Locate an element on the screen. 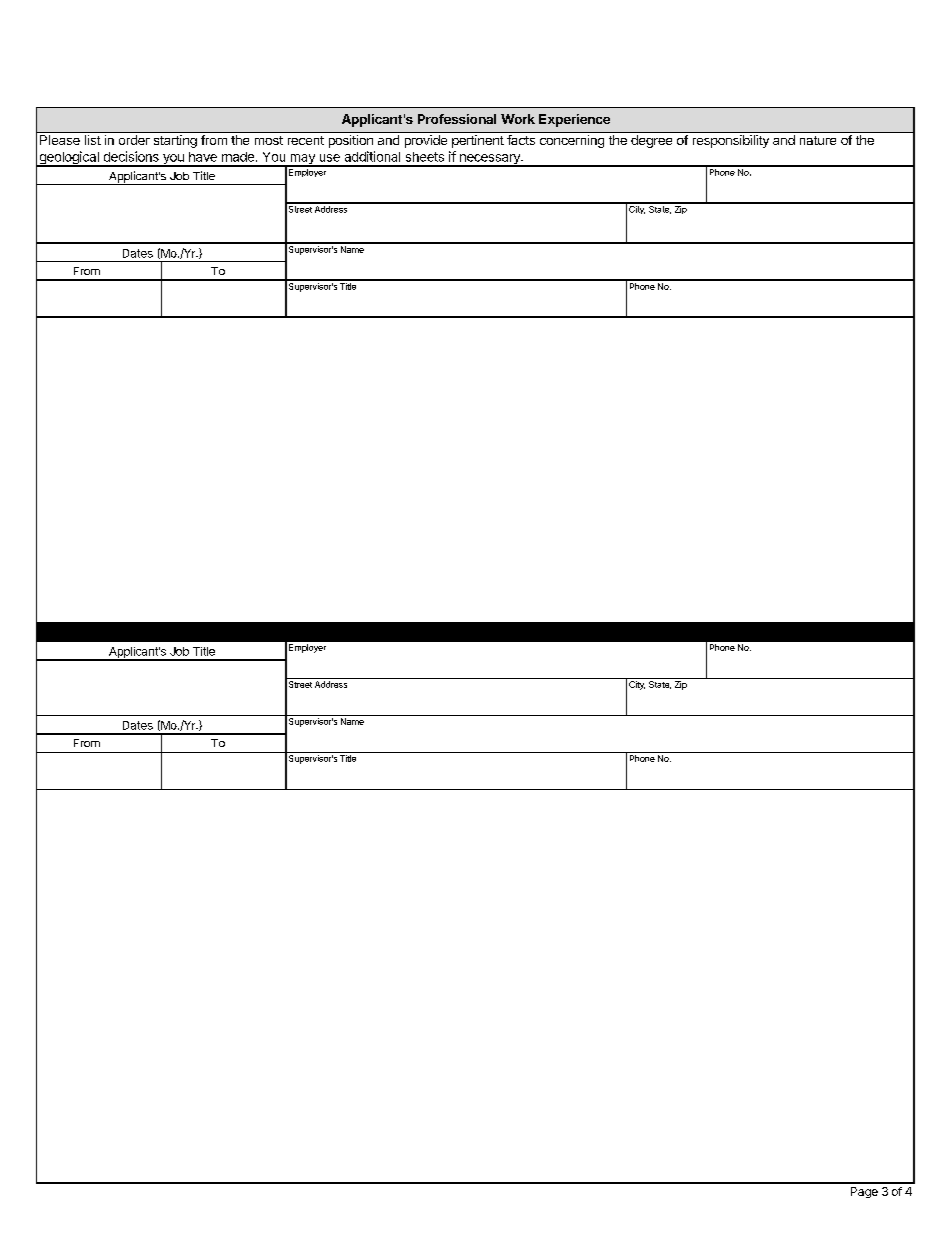 This screenshot has width=952, height=1233. responsibility is located at coordinates (731, 141).
